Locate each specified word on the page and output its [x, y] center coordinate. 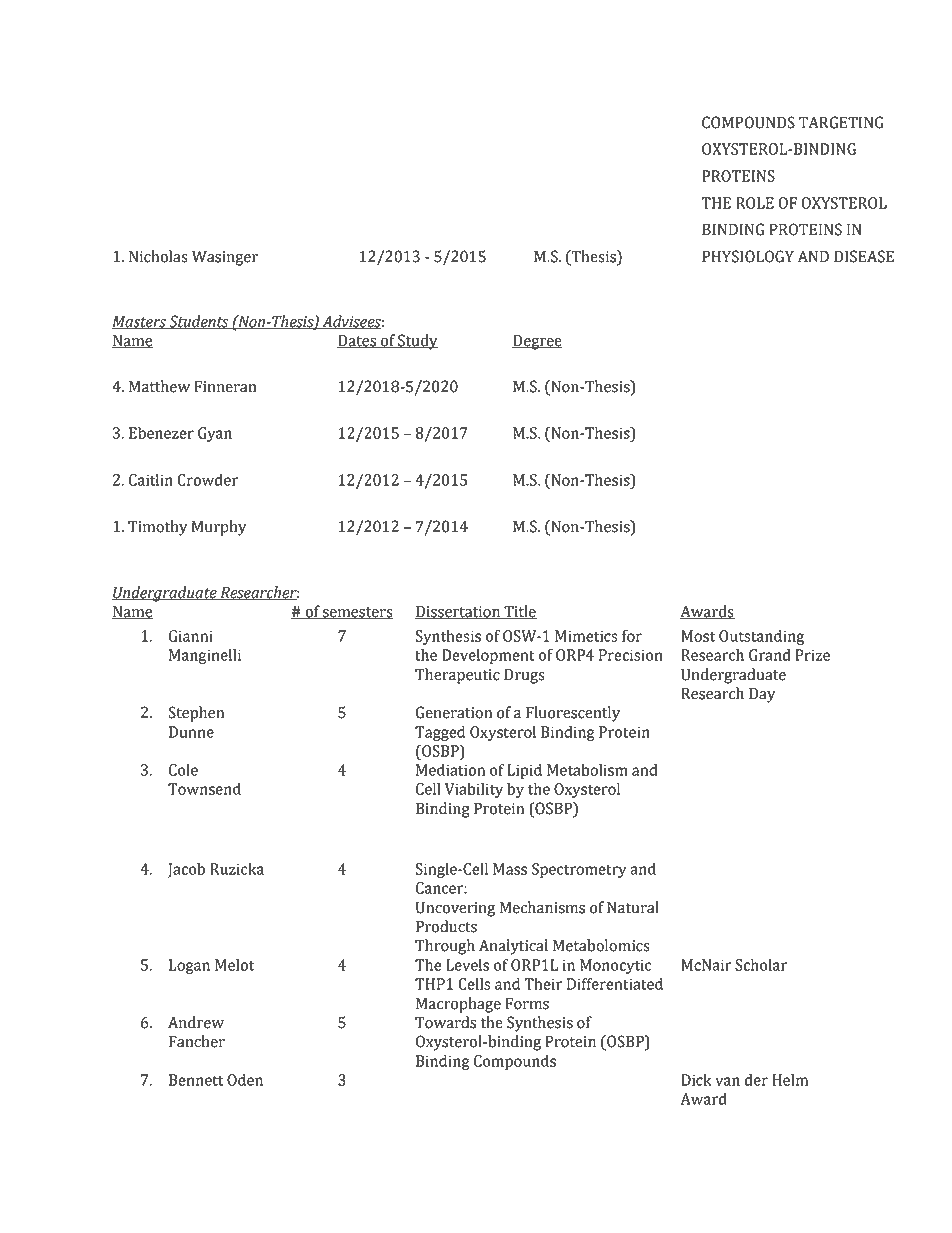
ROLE [755, 203]
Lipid [524, 771]
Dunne [191, 732]
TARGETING [841, 122]
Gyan [215, 434]
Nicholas [158, 256]
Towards [445, 1022]
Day [762, 695]
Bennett [196, 1080]
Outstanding [761, 637]
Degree [537, 342]
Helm [790, 1080]
